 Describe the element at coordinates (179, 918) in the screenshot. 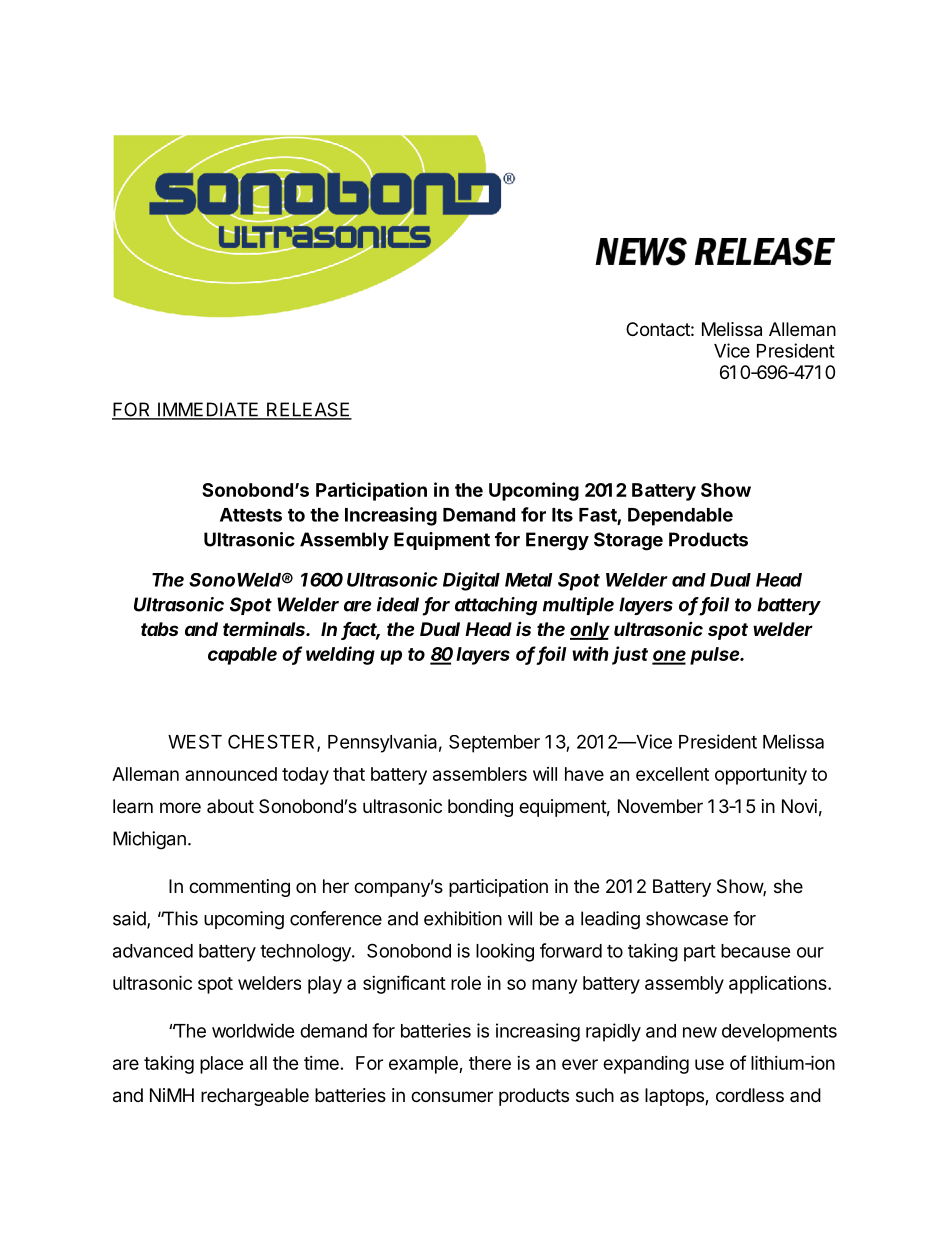

I see `This` at that location.
